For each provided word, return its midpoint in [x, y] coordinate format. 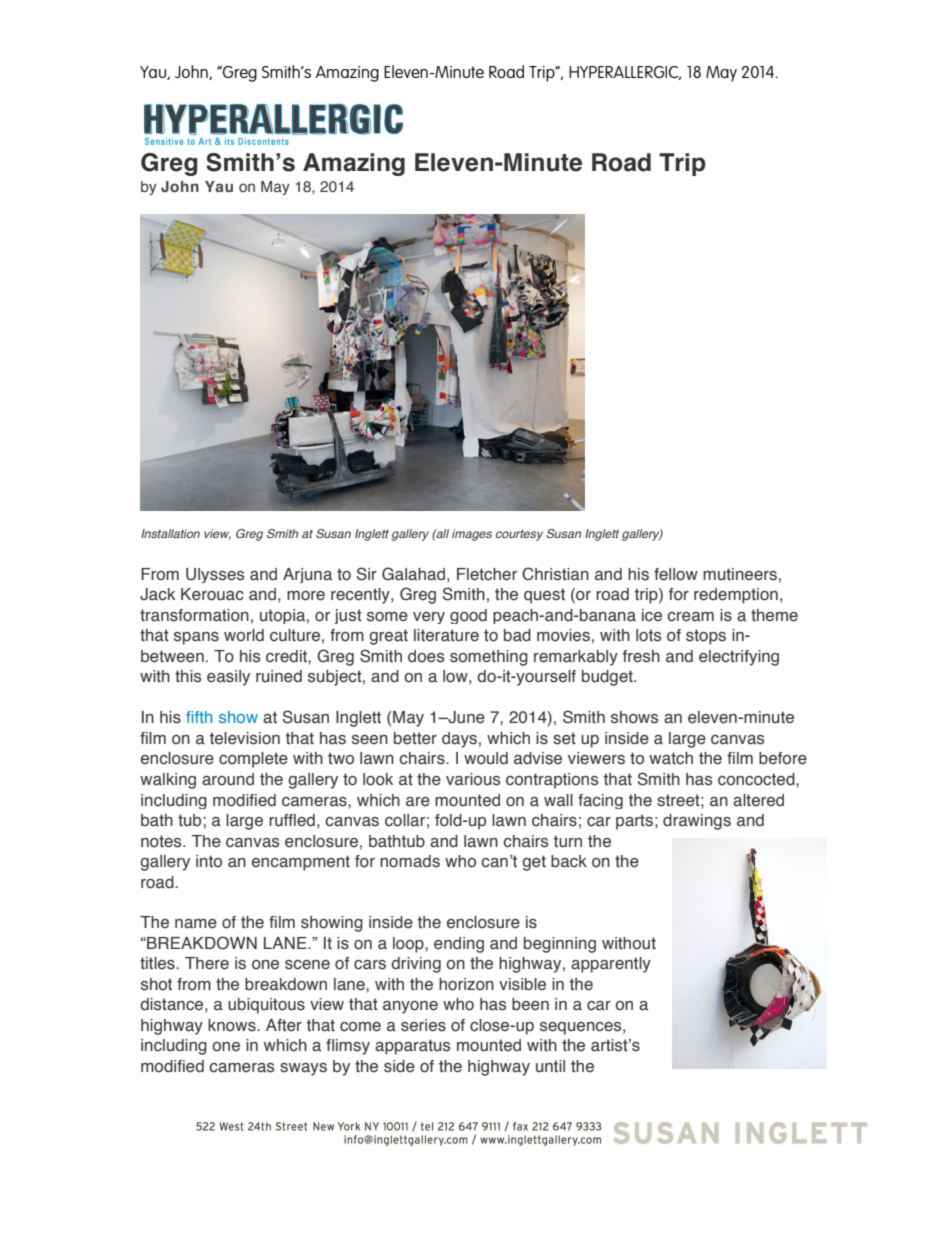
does [426, 656]
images [472, 535]
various [473, 779]
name [196, 924]
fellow [676, 574]
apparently [611, 965]
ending [459, 945]
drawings [697, 822]
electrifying [739, 658]
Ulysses [215, 575]
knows [233, 1025]
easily [228, 678]
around [228, 779]
